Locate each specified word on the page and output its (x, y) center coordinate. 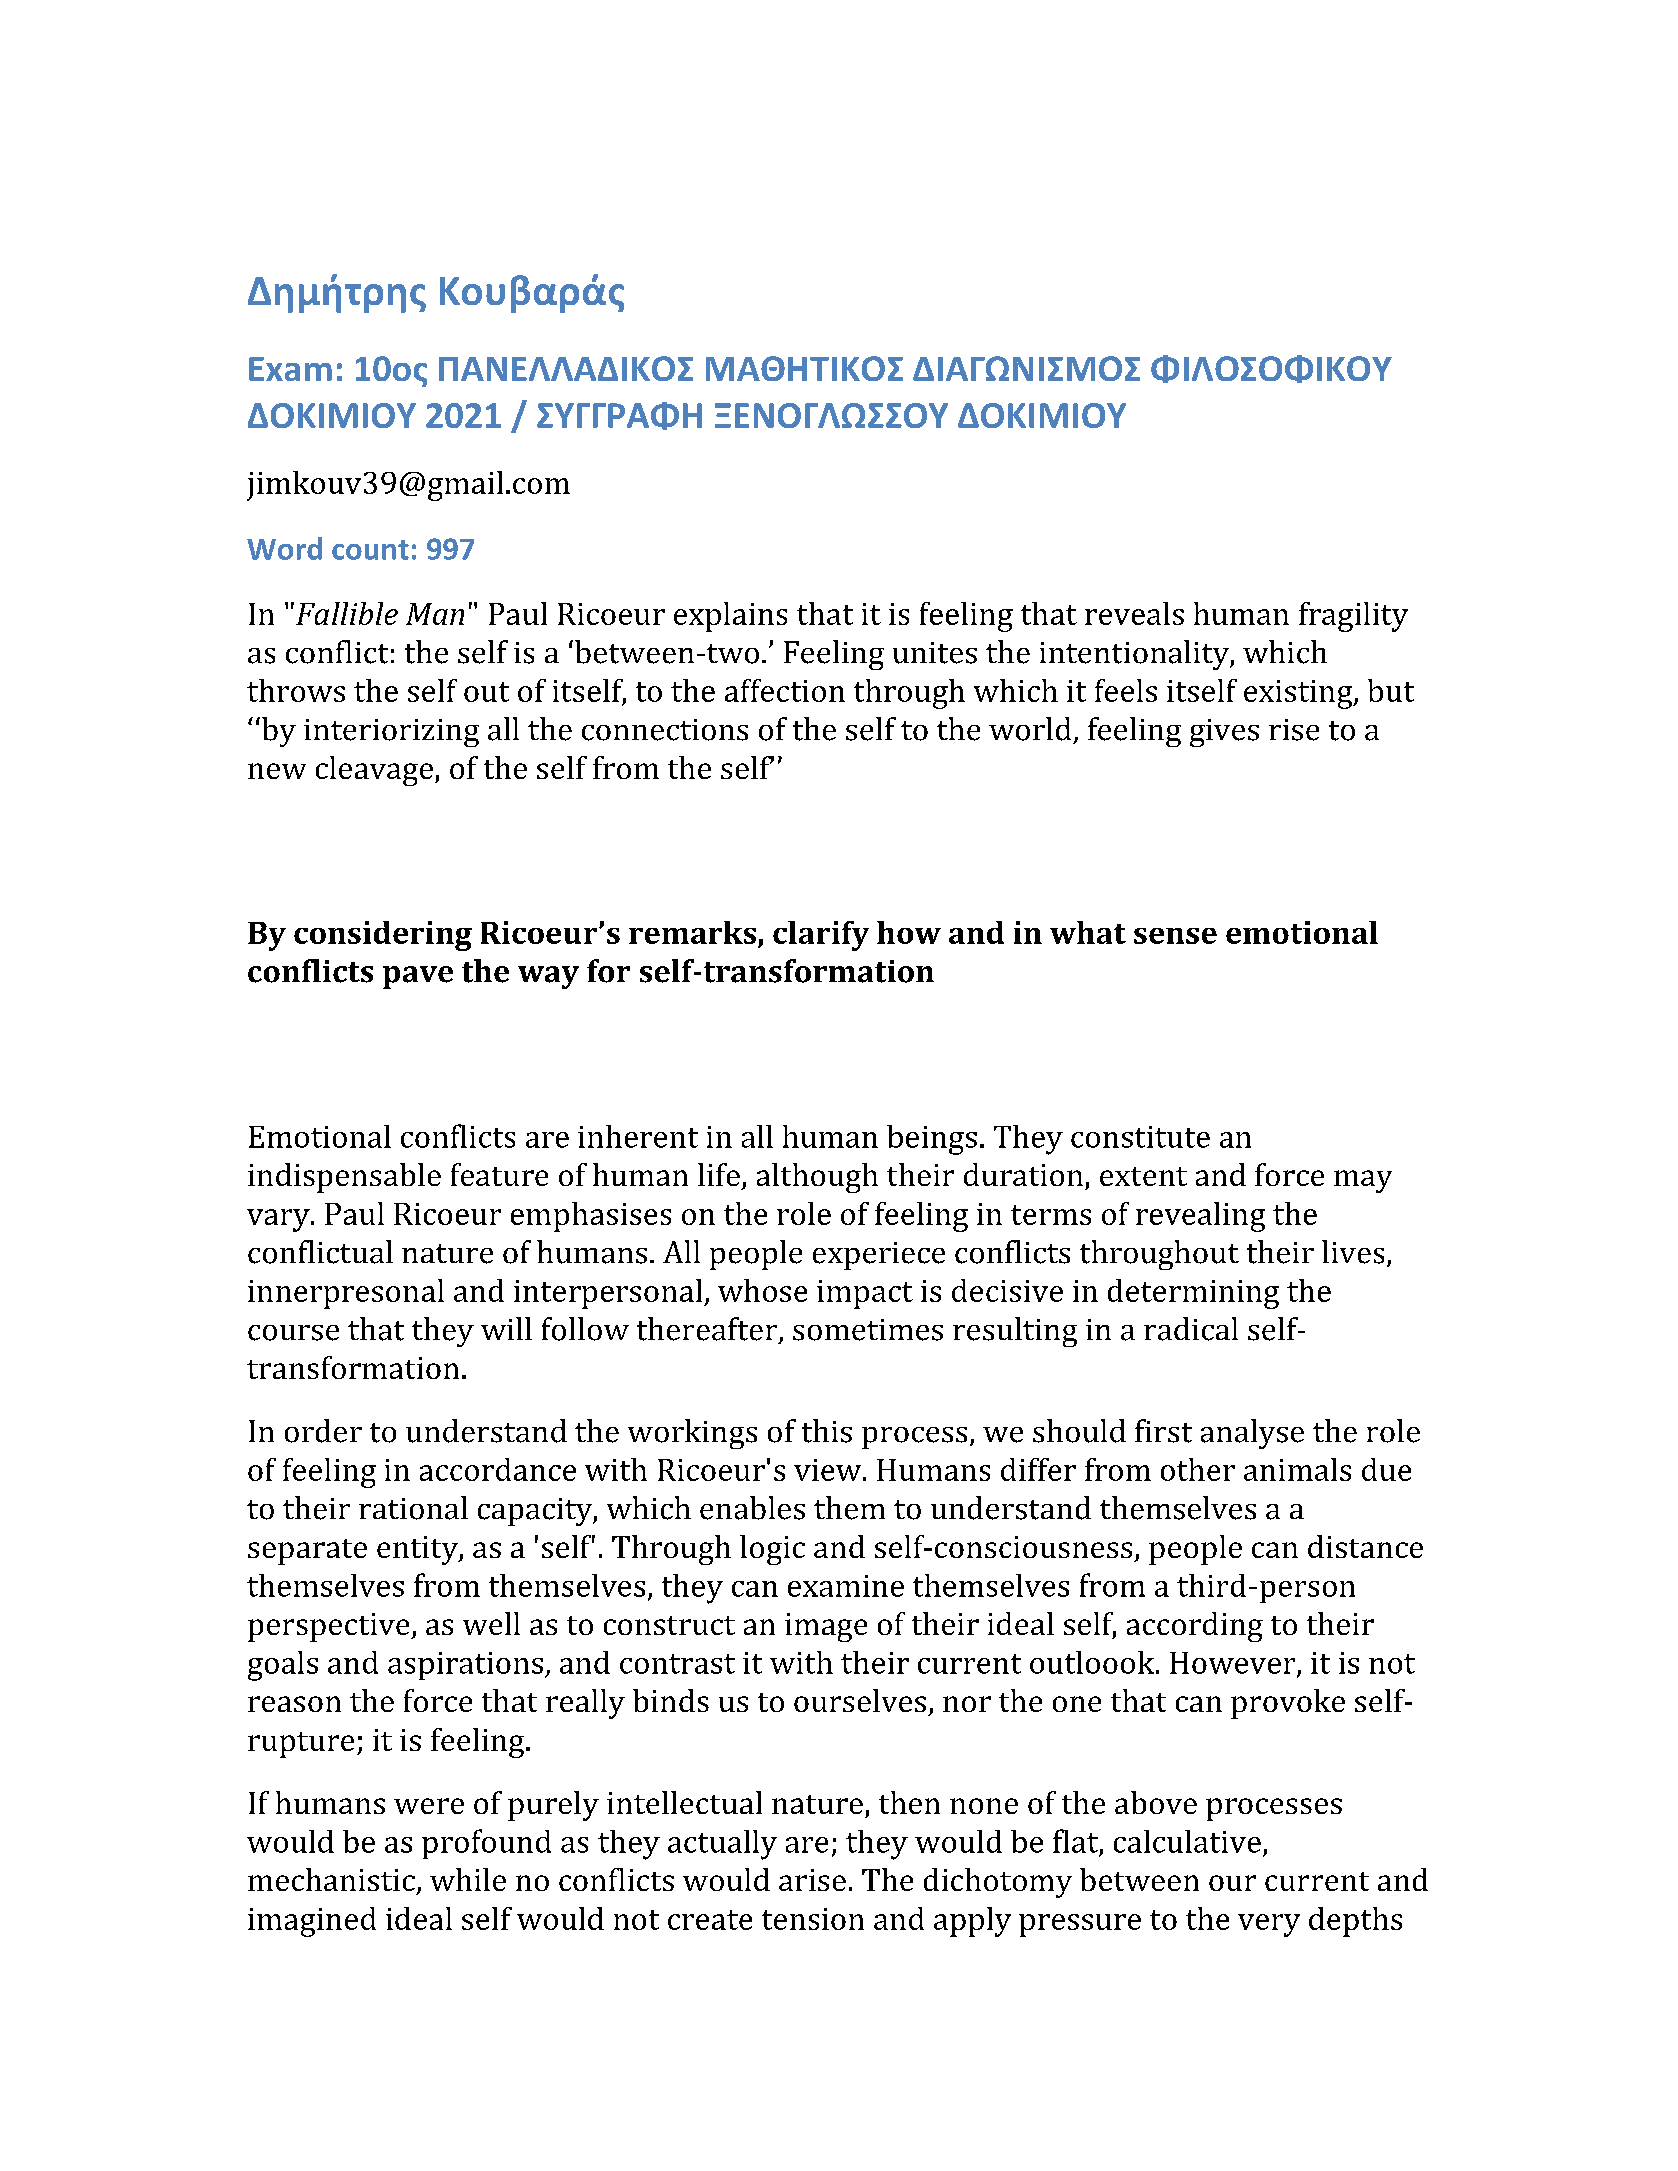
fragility (1353, 617)
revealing (1200, 1217)
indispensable (344, 1178)
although (817, 1178)
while (468, 1879)
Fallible (347, 613)
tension (813, 1919)
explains (730, 617)
